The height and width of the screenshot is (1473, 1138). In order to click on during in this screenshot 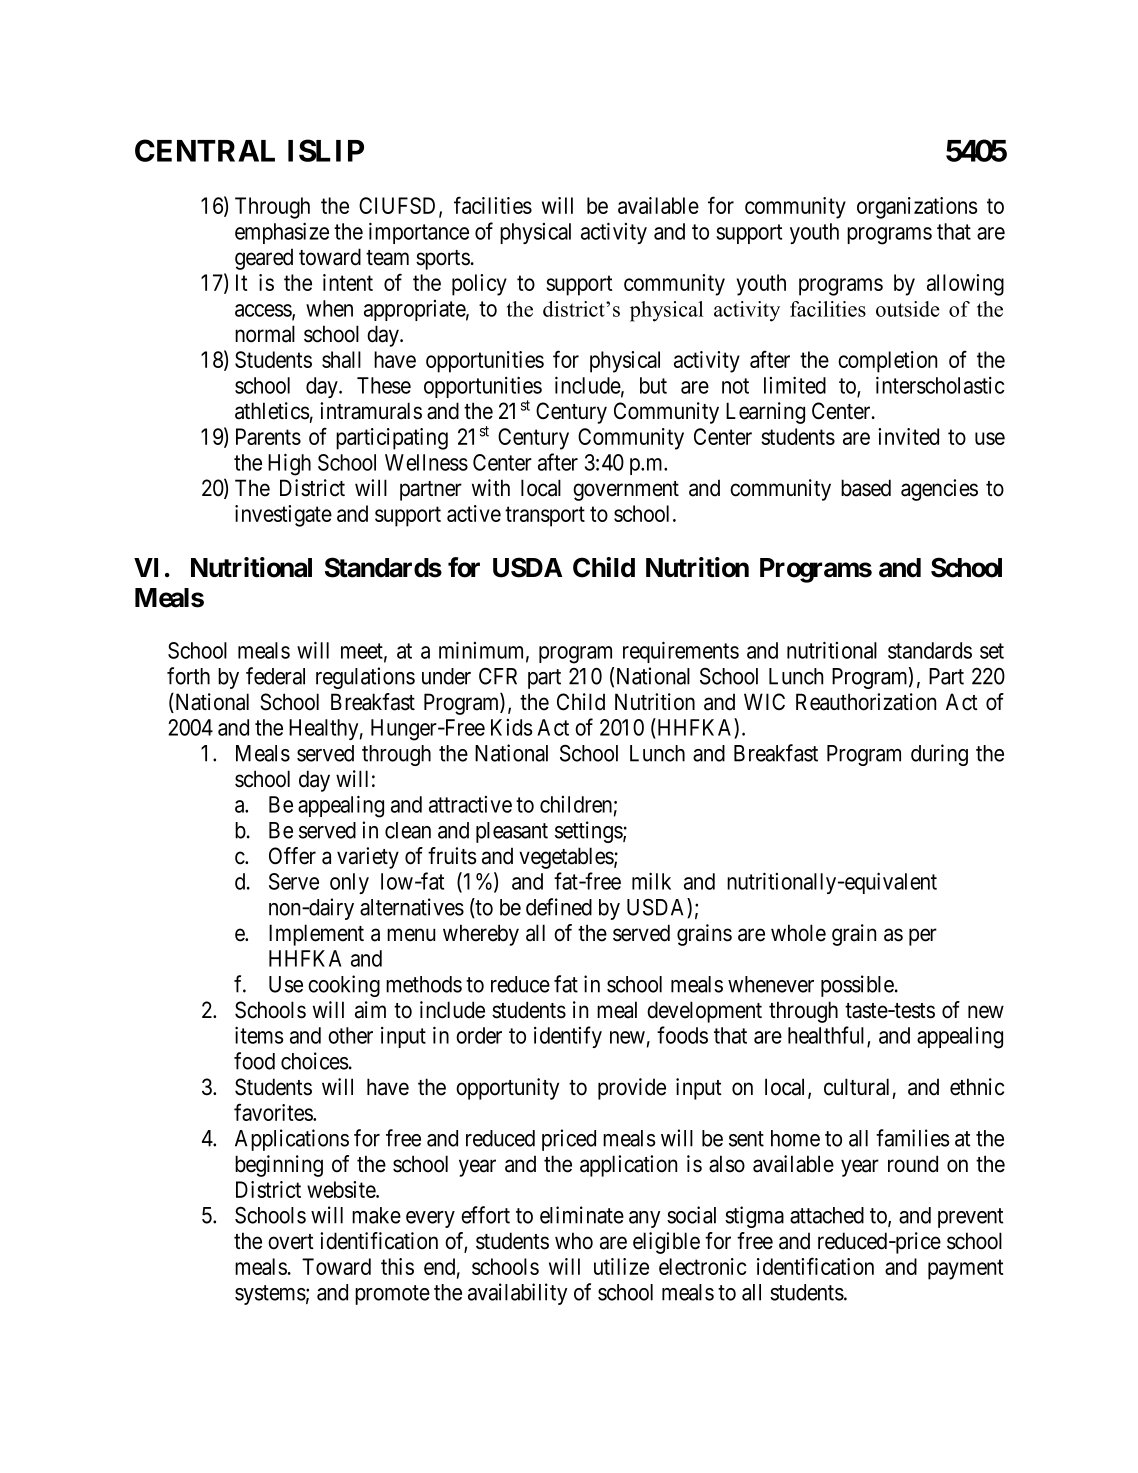, I will do `click(939, 755)`.
